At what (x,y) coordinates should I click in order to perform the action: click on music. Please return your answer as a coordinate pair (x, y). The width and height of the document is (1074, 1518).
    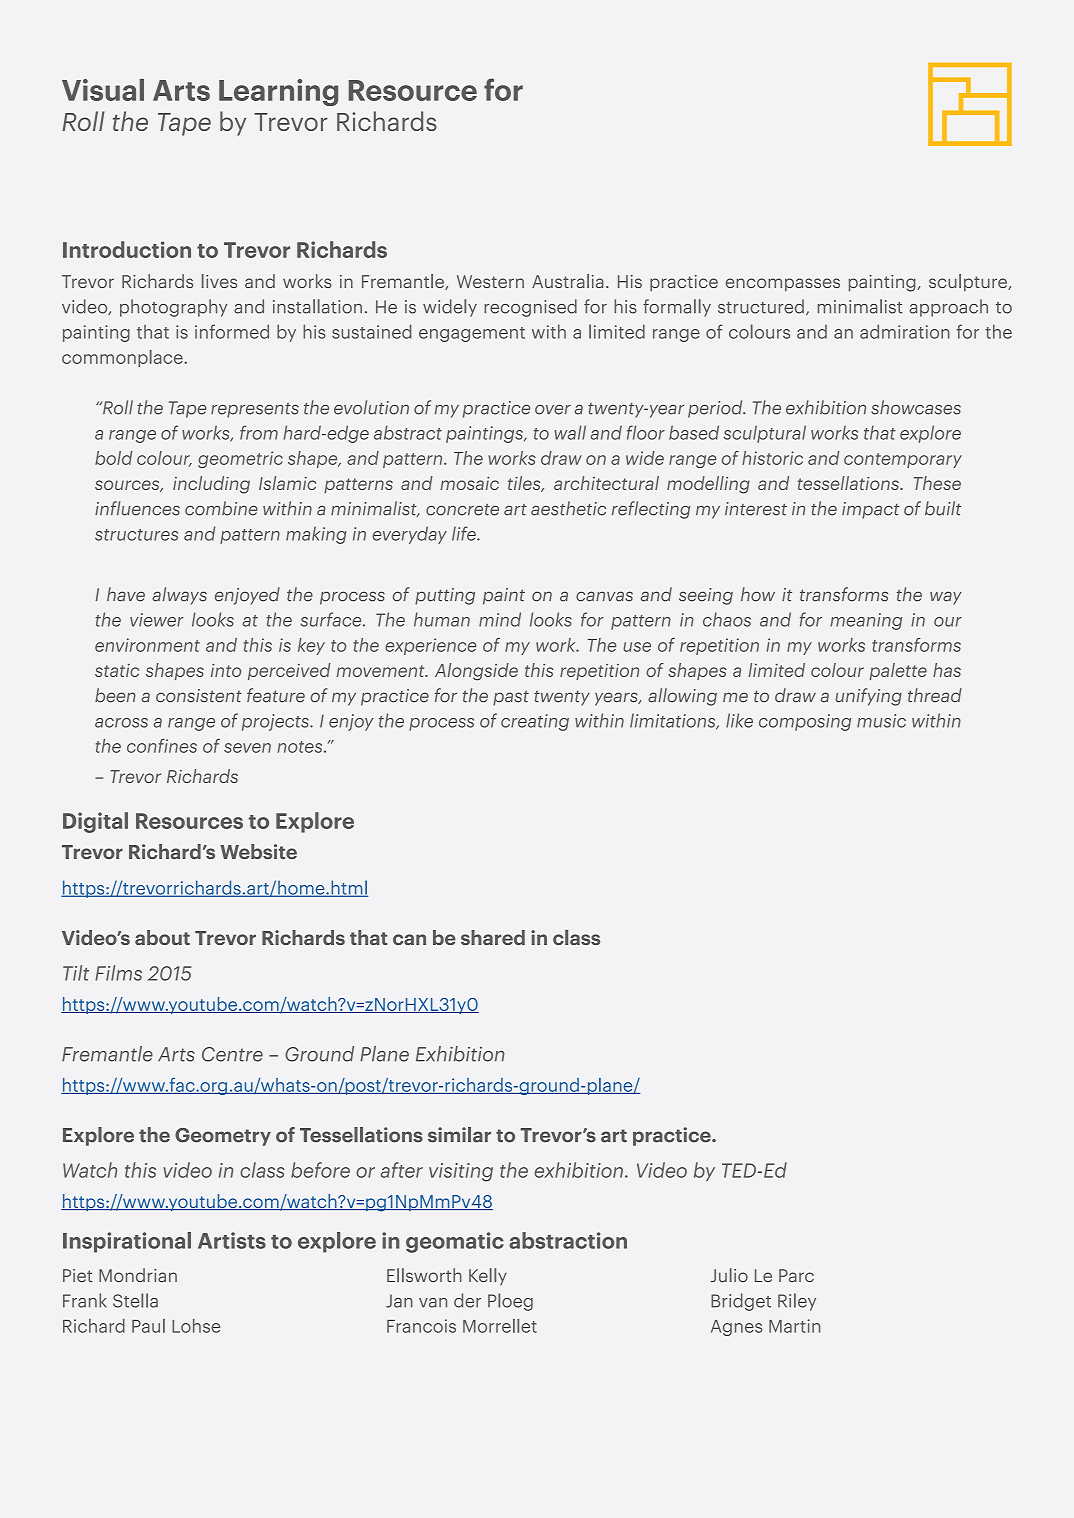
    Looking at the image, I should click on (881, 721).
